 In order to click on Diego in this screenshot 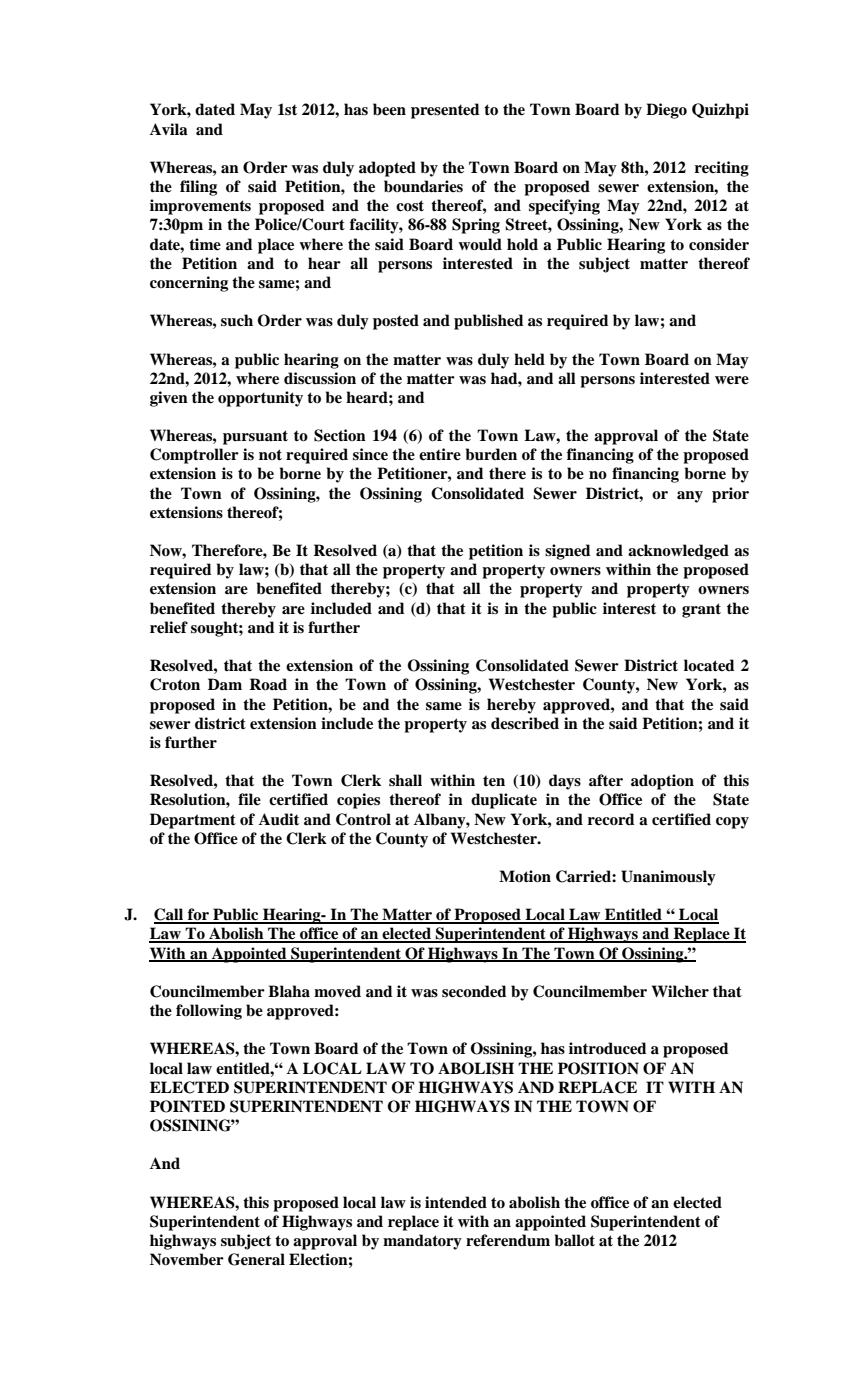, I will do `click(666, 111)`.
